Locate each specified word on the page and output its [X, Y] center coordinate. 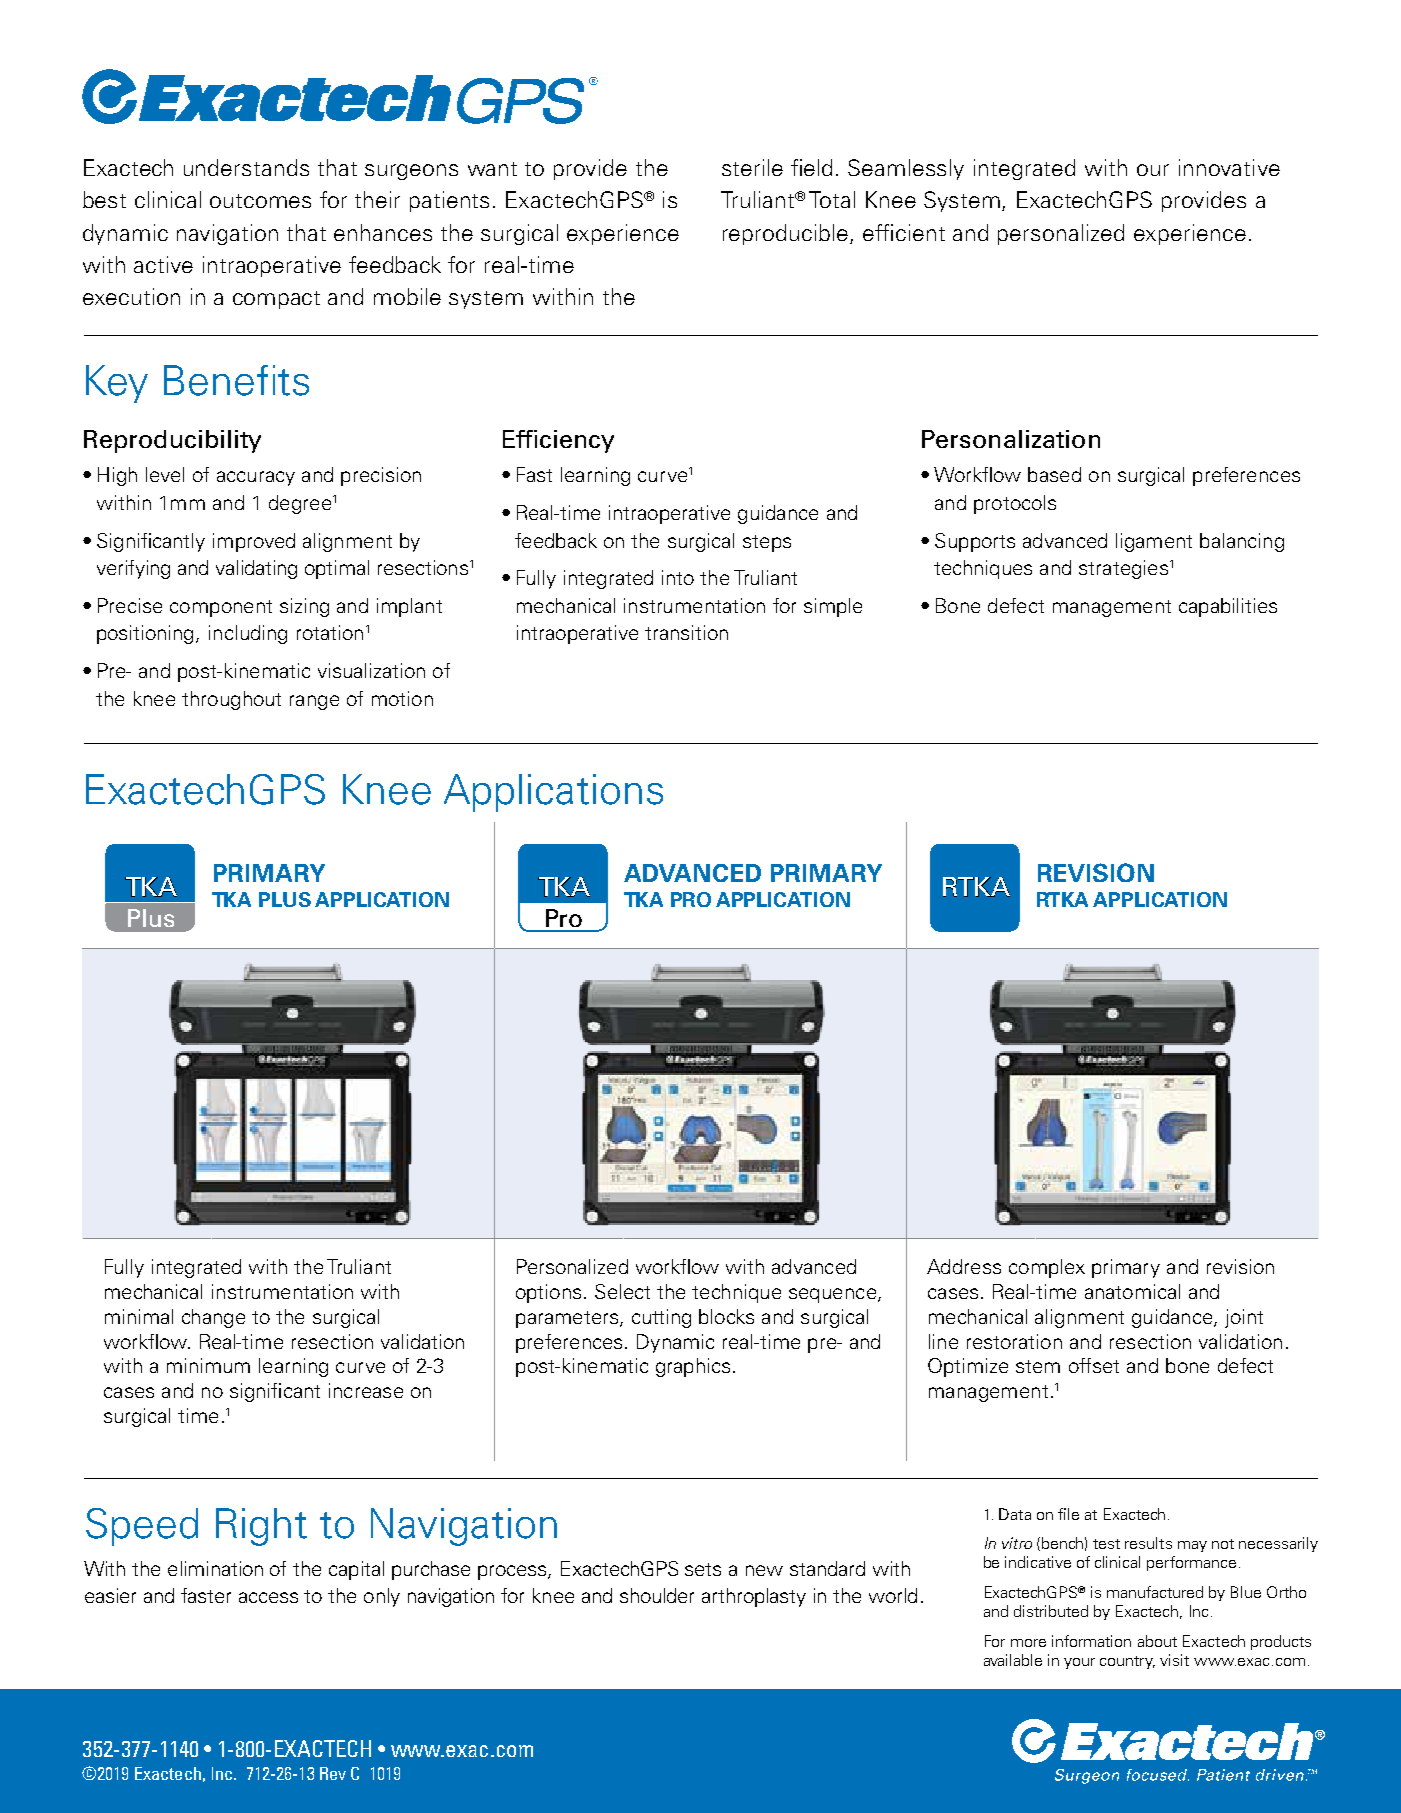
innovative [1229, 167]
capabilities [1228, 607]
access [268, 1597]
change [213, 1318]
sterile [752, 167]
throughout [231, 700]
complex [1047, 1268]
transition [686, 632]
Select [622, 1291]
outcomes [260, 201]
